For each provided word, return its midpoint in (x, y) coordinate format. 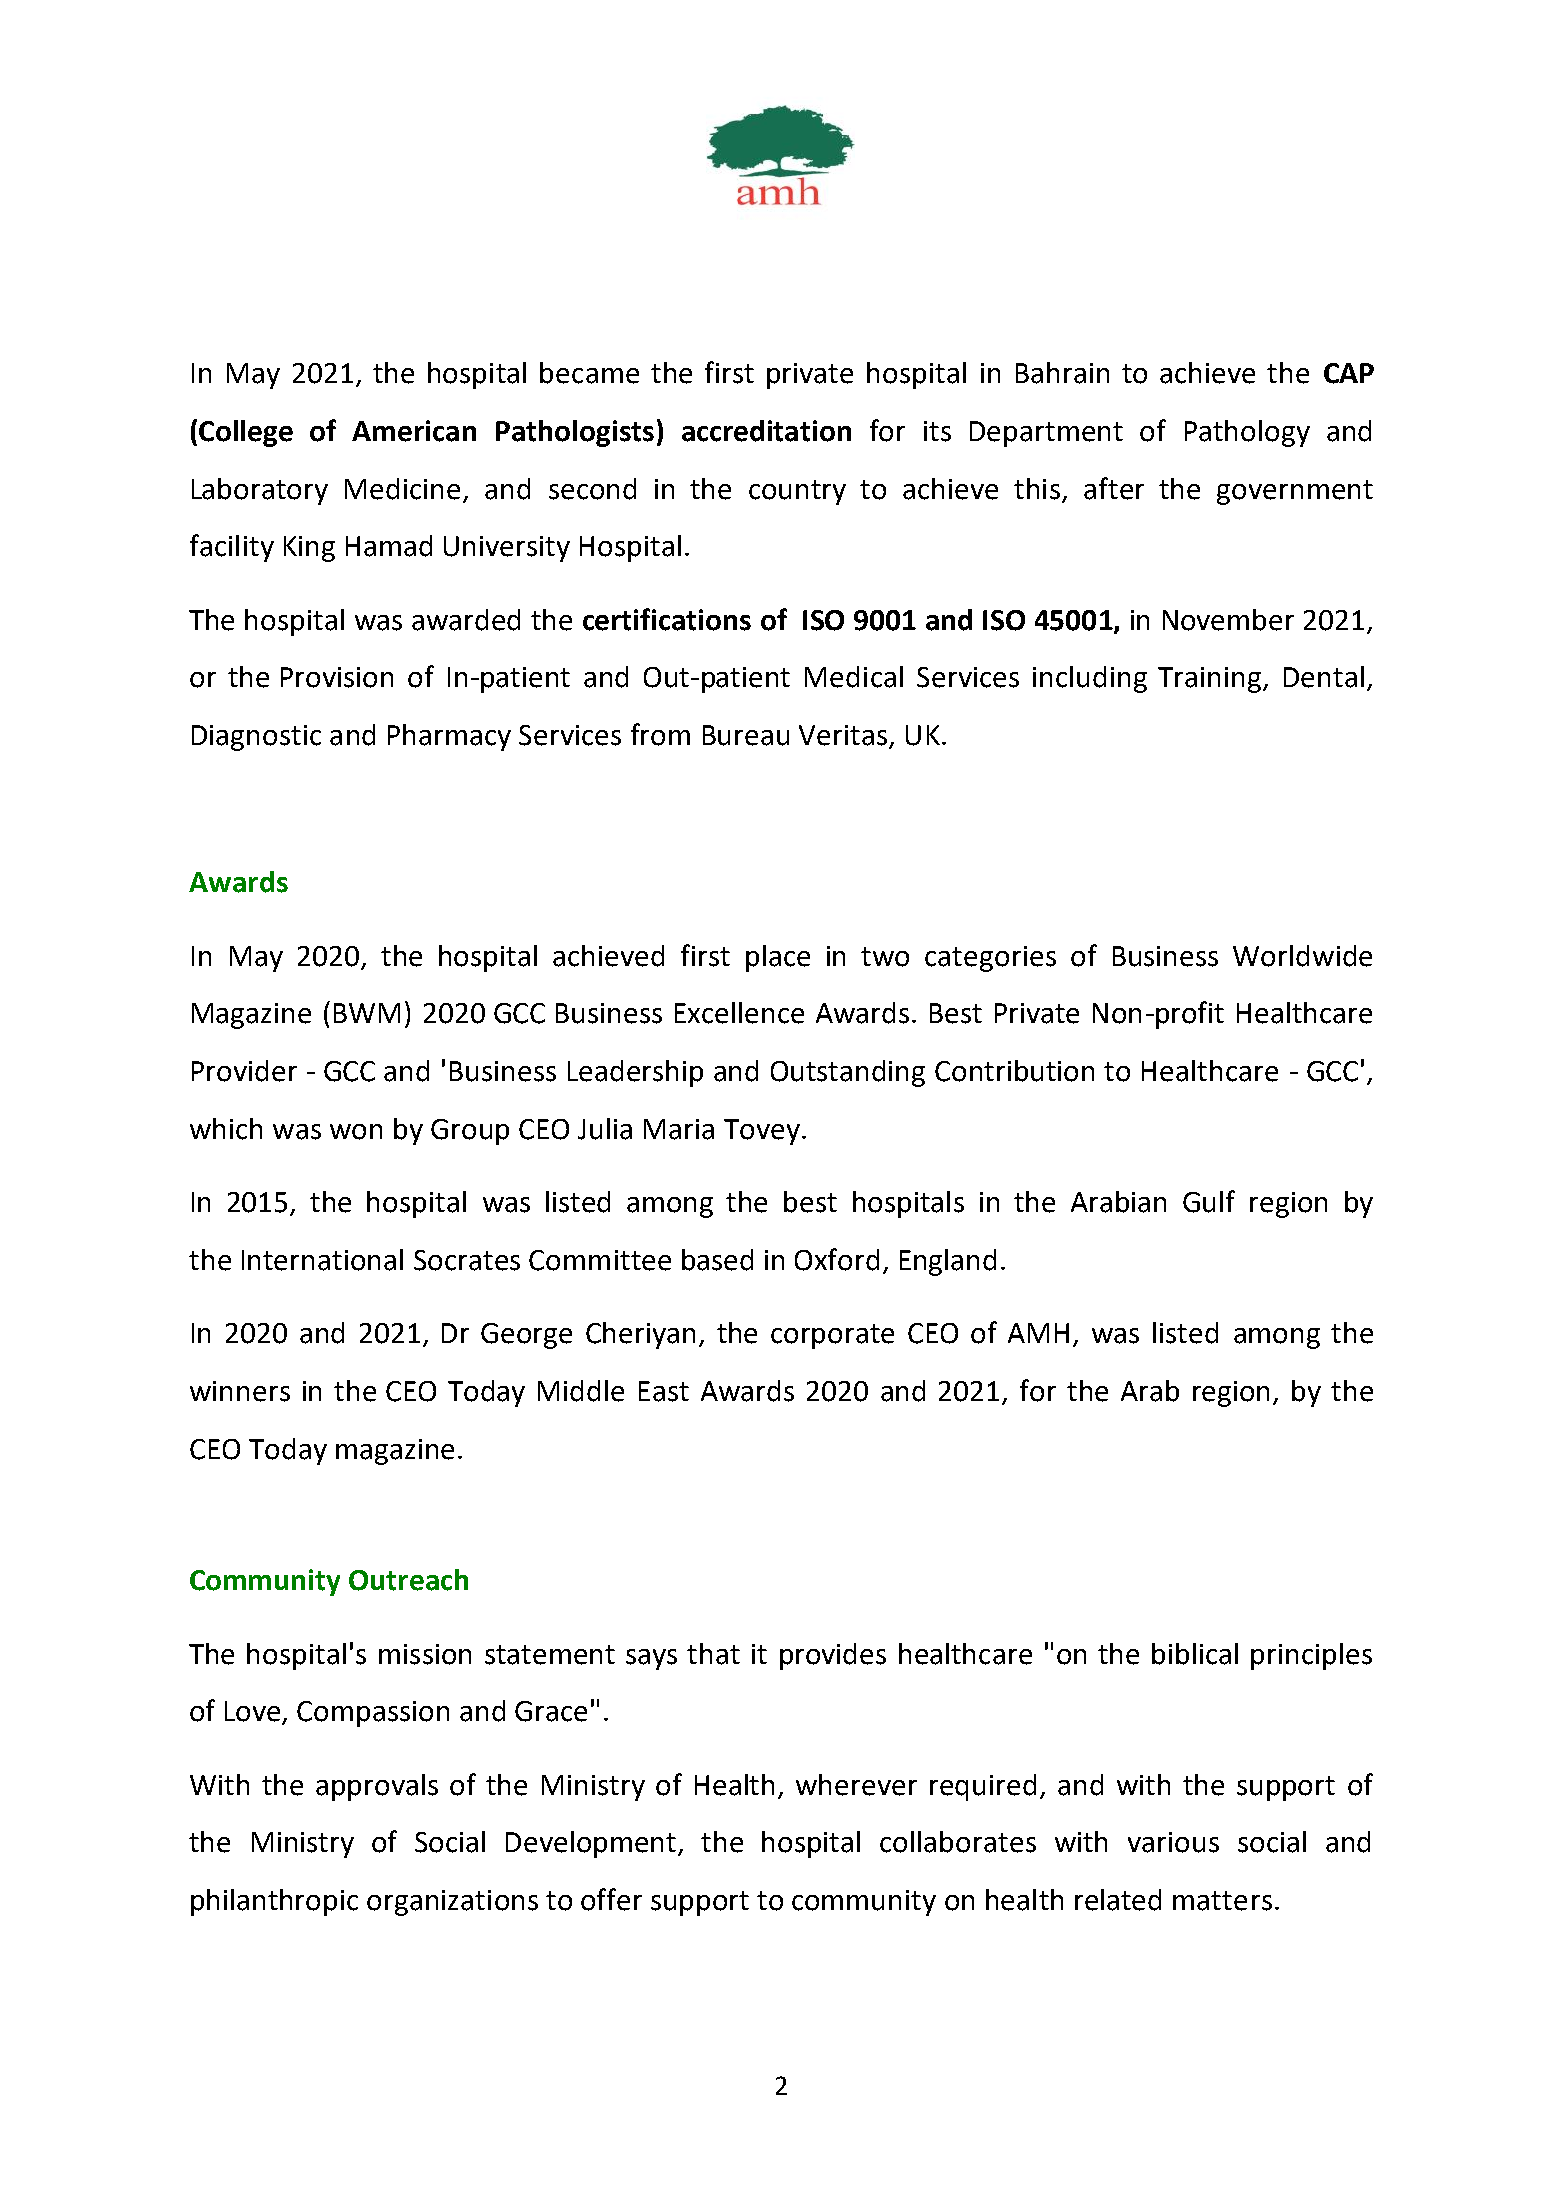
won (356, 1132)
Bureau (746, 735)
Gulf (1209, 1201)
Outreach (408, 1580)
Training (1211, 680)
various (1173, 1842)
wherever (856, 1785)
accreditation (766, 431)
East (664, 1391)
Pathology (1247, 433)
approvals (377, 1787)
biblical (1195, 1654)
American (414, 431)
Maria (679, 1129)
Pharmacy (449, 737)
